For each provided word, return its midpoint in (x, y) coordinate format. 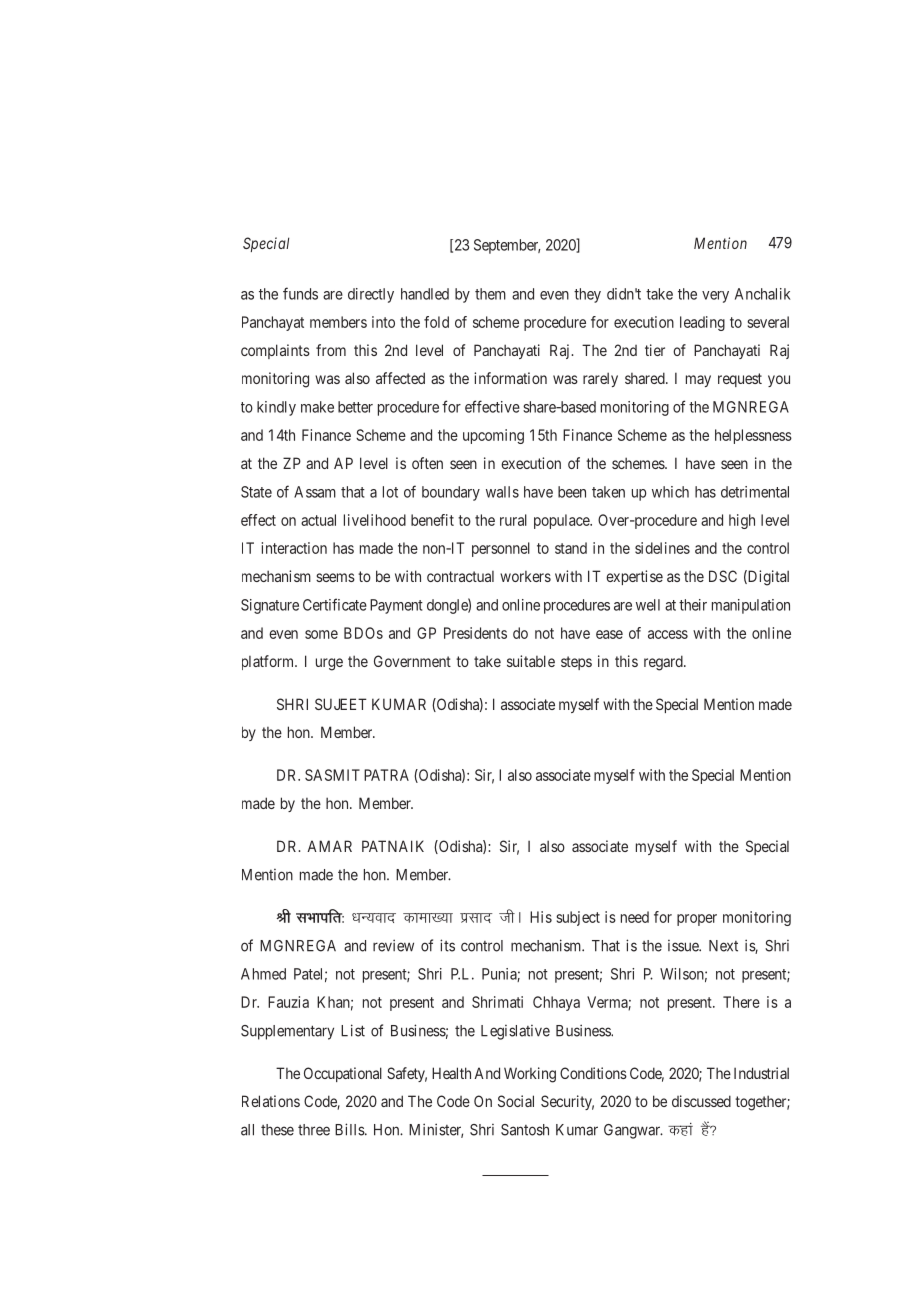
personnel (501, 549)
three (314, 1130)
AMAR (329, 846)
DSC (723, 576)
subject (578, 918)
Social (516, 1101)
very (715, 297)
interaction (294, 548)
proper (697, 920)
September (507, 246)
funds (300, 293)
